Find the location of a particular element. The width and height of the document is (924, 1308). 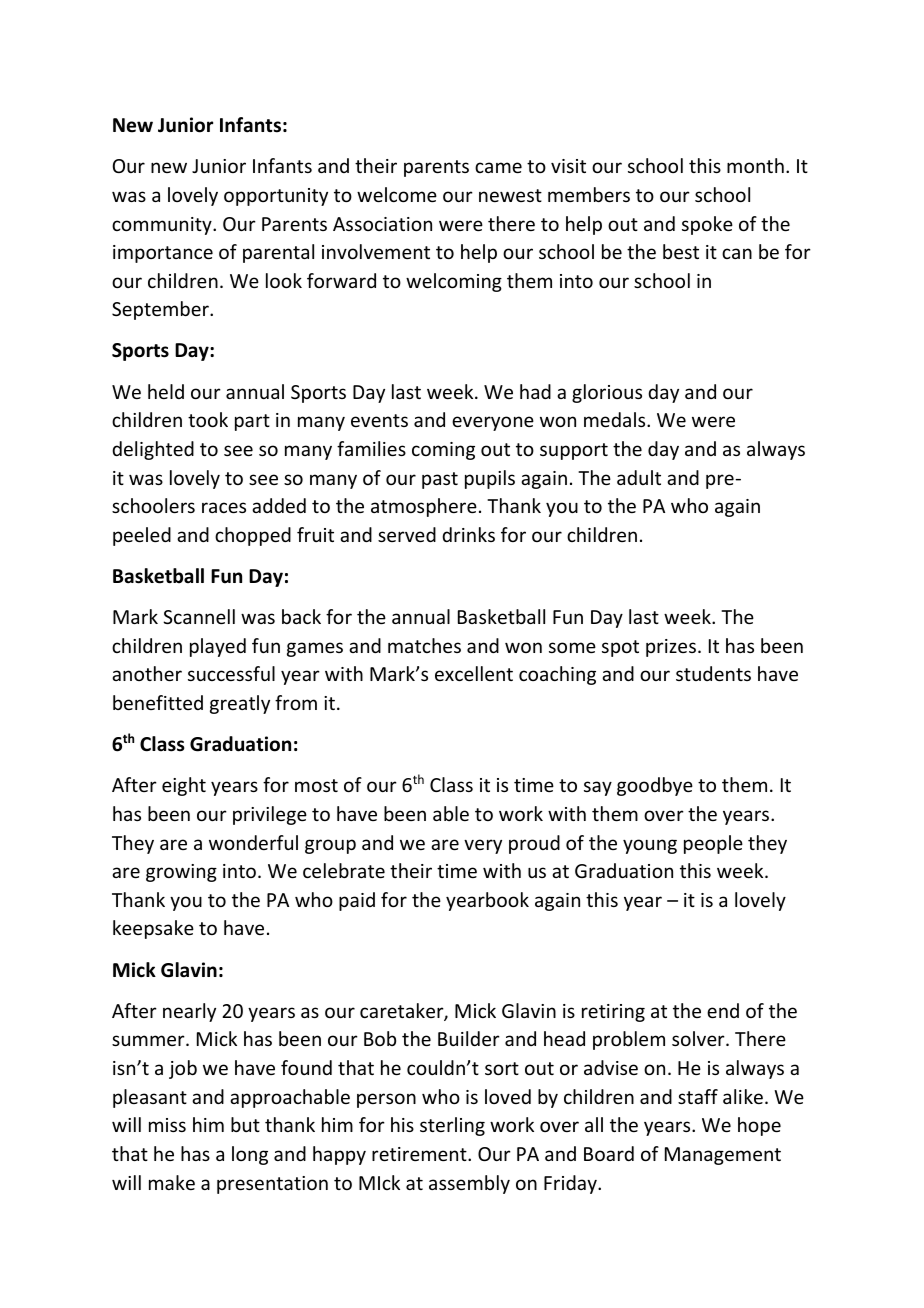

retirement is located at coordinates (420, 1154).
